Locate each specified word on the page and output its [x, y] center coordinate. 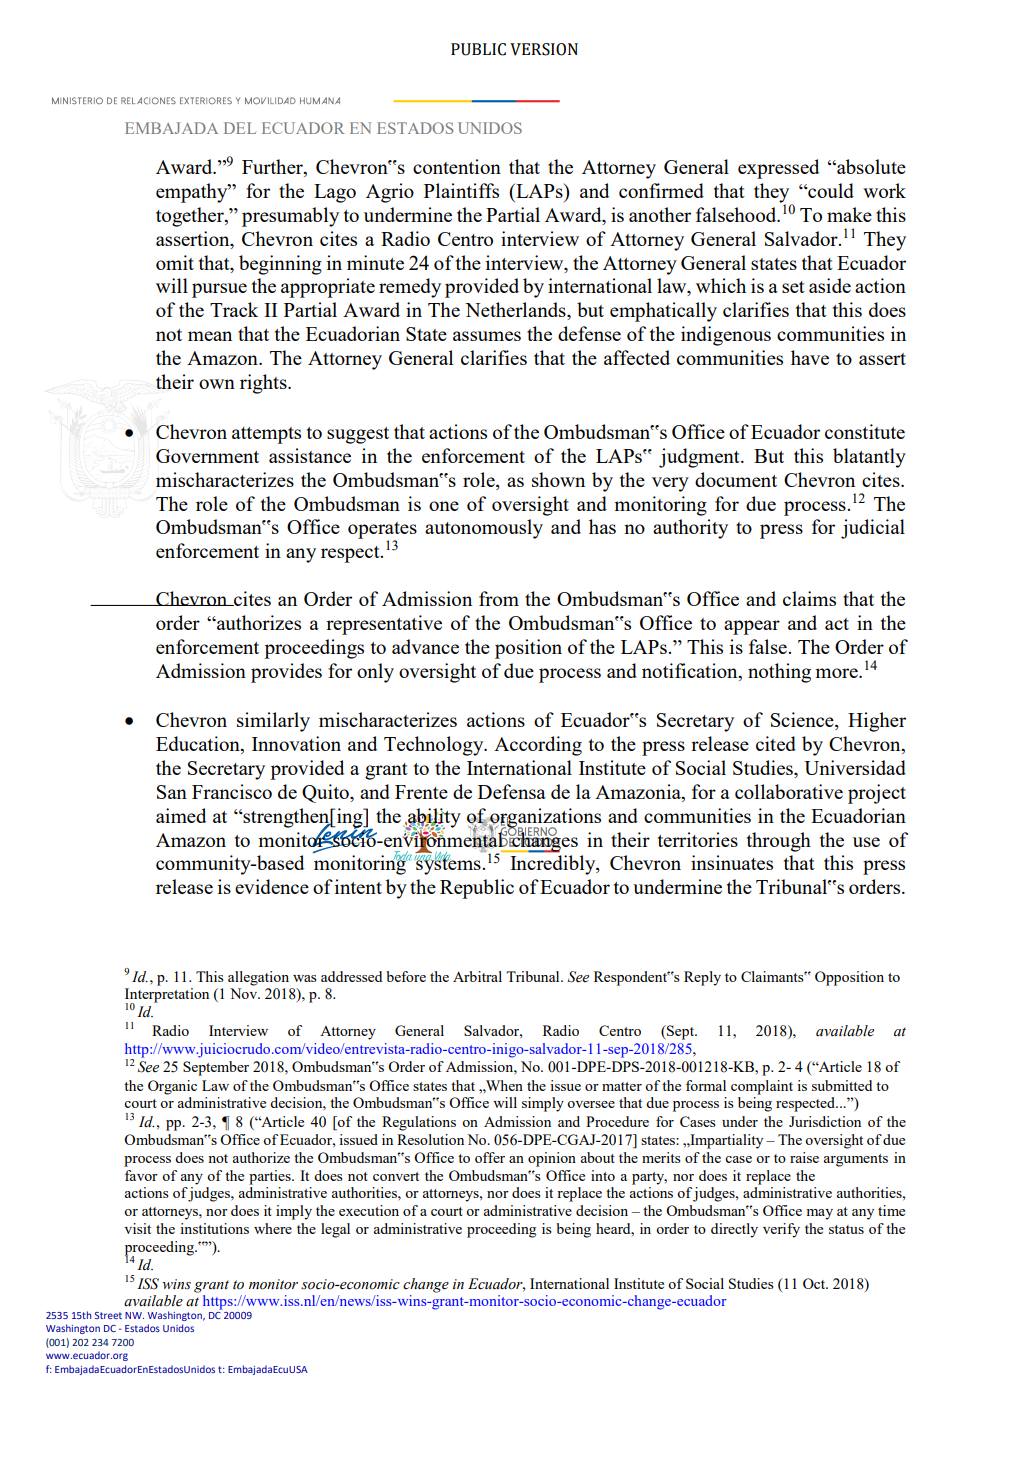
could [830, 190]
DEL [240, 128]
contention [457, 166]
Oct [815, 1283]
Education [199, 745]
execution [369, 1210]
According [538, 746]
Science [803, 721]
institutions [214, 1228]
